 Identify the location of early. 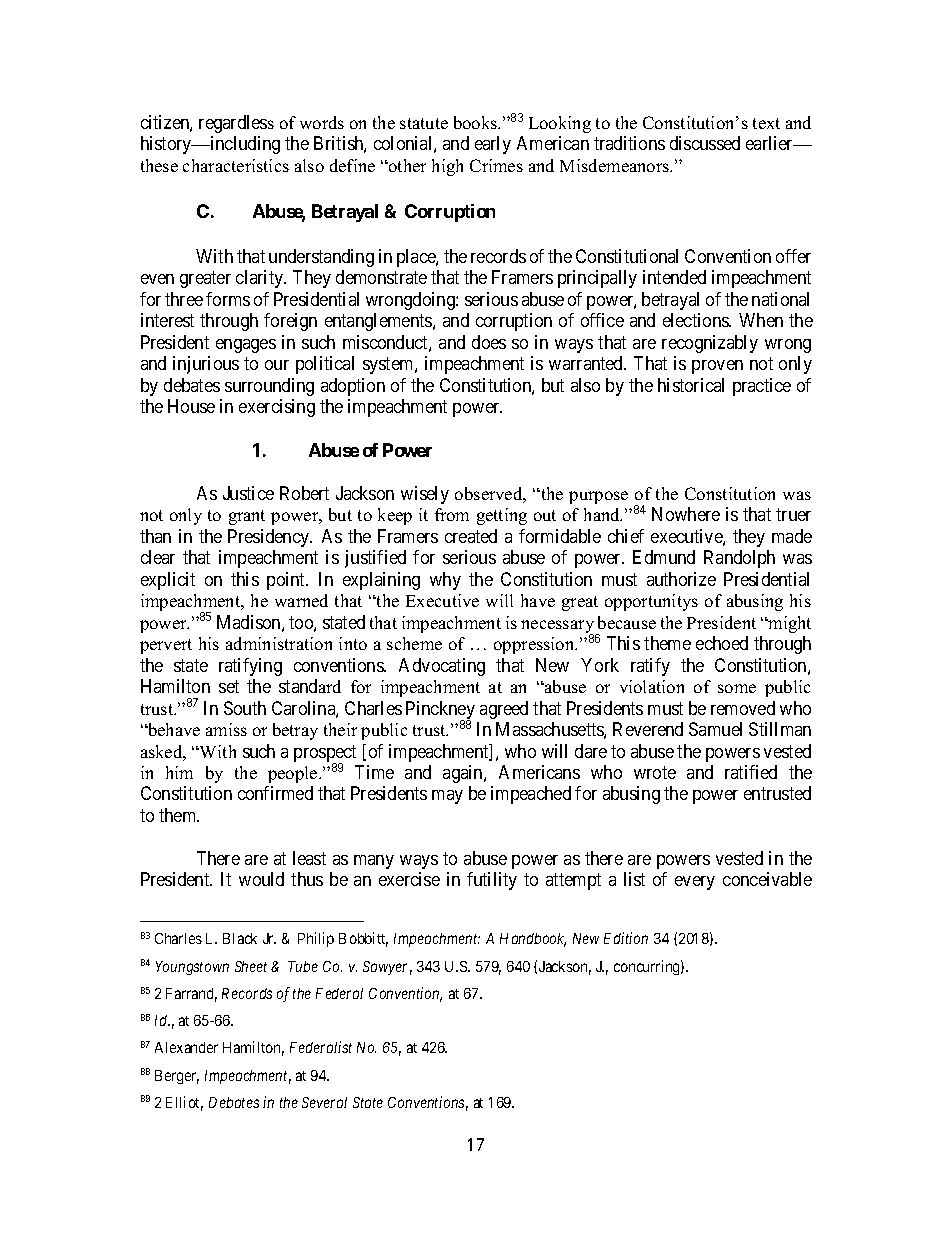
(493, 145).
